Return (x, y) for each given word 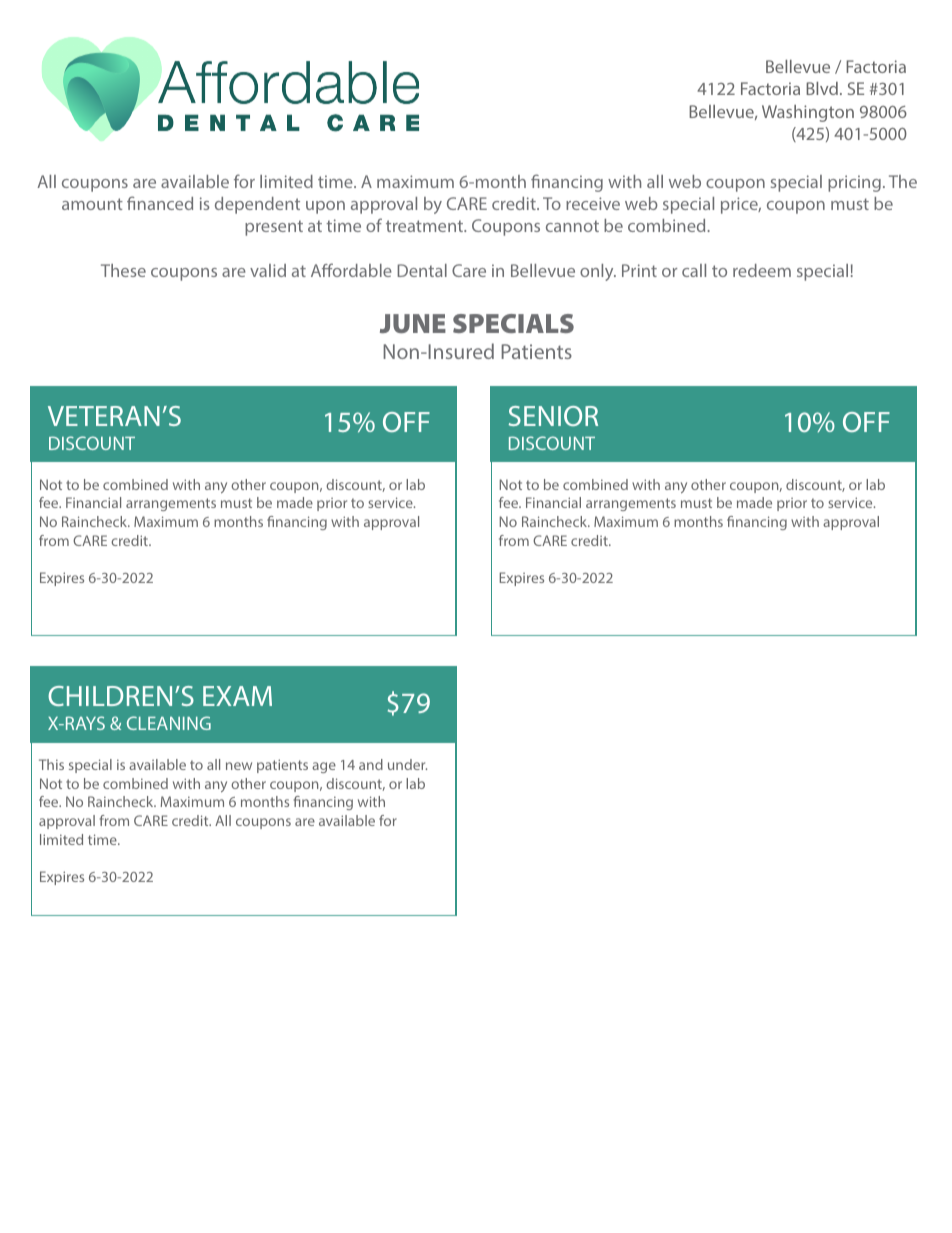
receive (593, 203)
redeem (762, 270)
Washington (808, 113)
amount (92, 204)
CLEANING (169, 723)
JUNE (413, 323)
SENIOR (553, 416)
